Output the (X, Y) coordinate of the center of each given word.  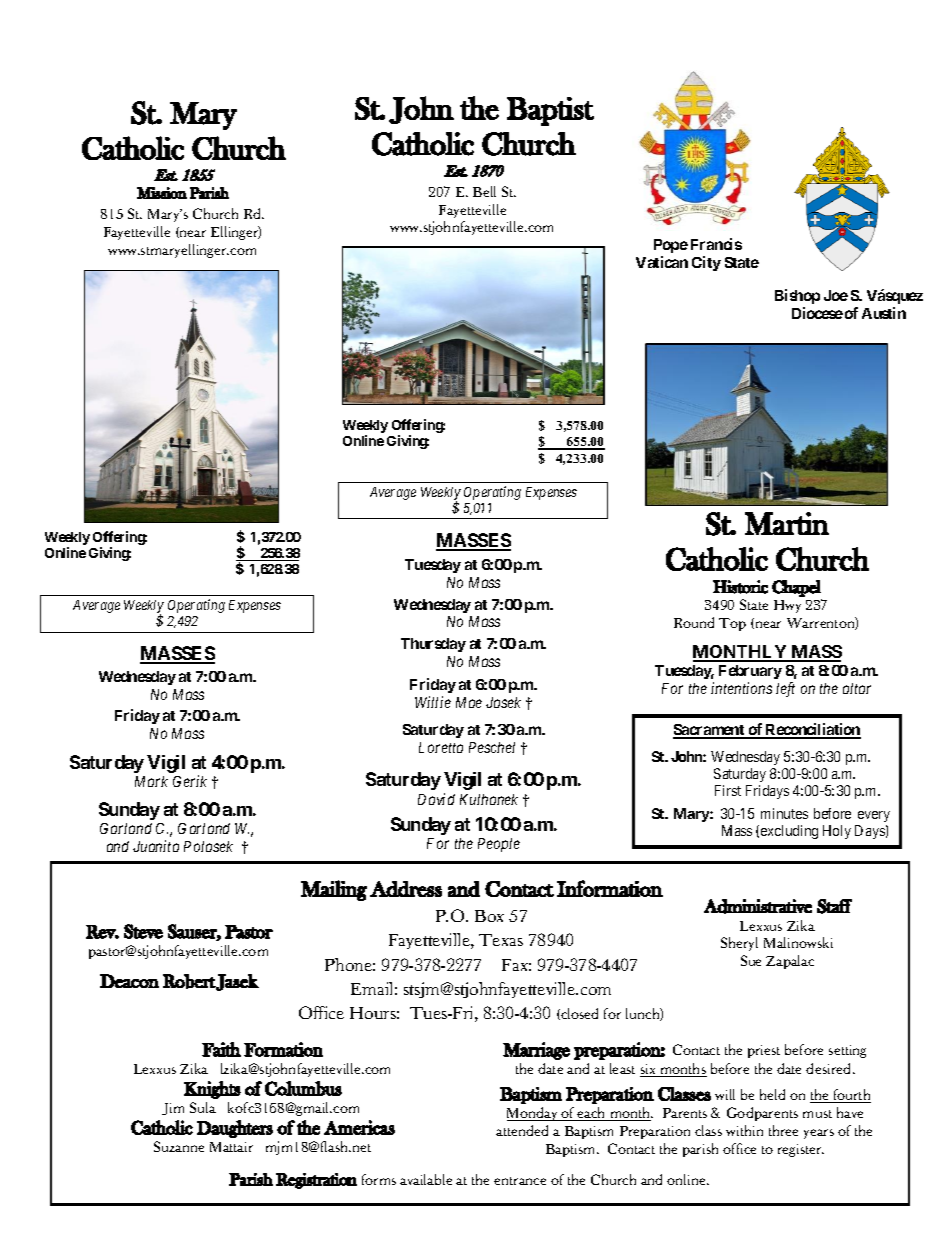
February (750, 672)
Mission (162, 193)
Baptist (550, 111)
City (706, 263)
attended (522, 1130)
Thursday (433, 645)
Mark (151, 781)
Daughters (235, 1129)
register (801, 1150)
